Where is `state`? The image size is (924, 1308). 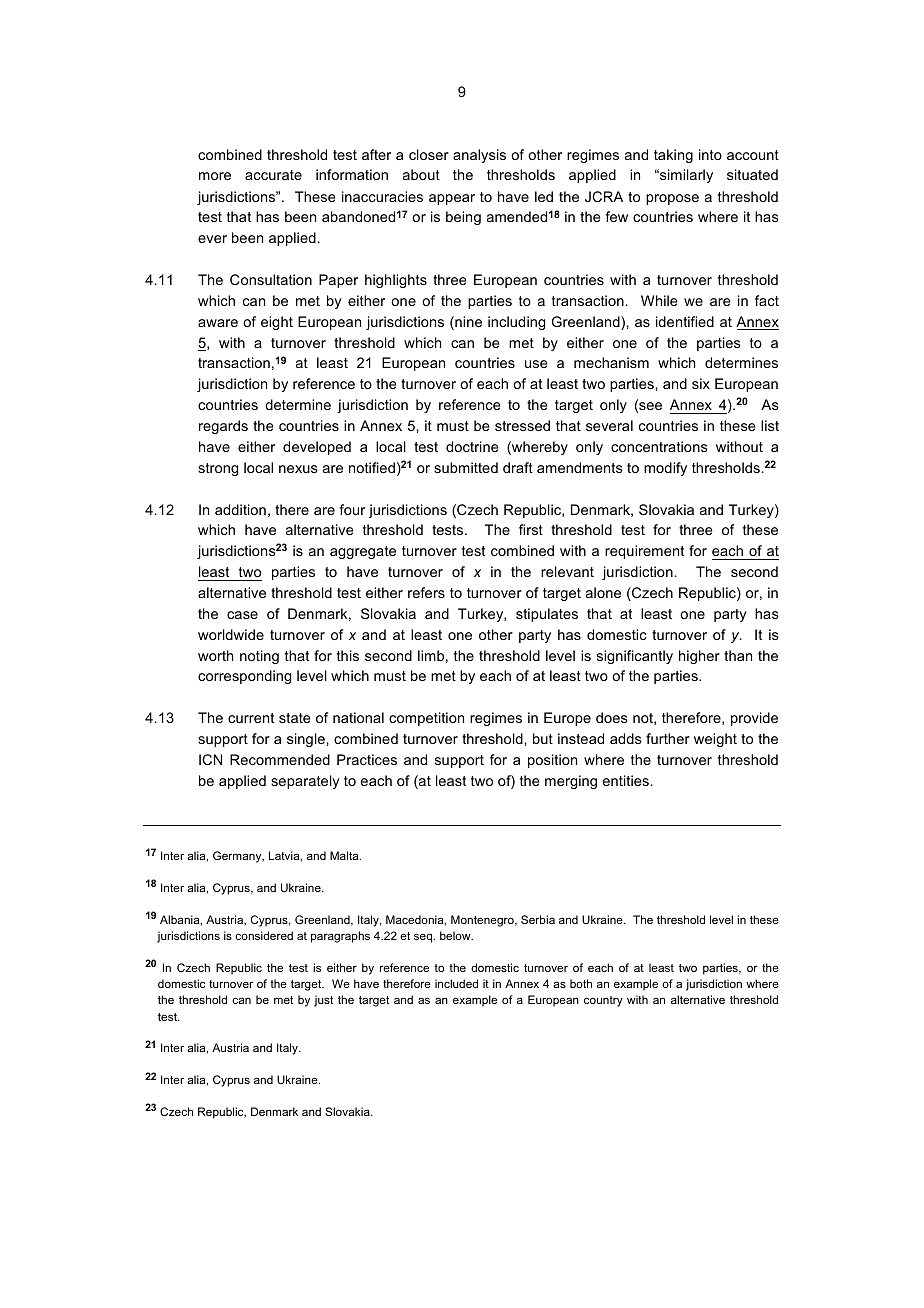
state is located at coordinates (295, 718).
